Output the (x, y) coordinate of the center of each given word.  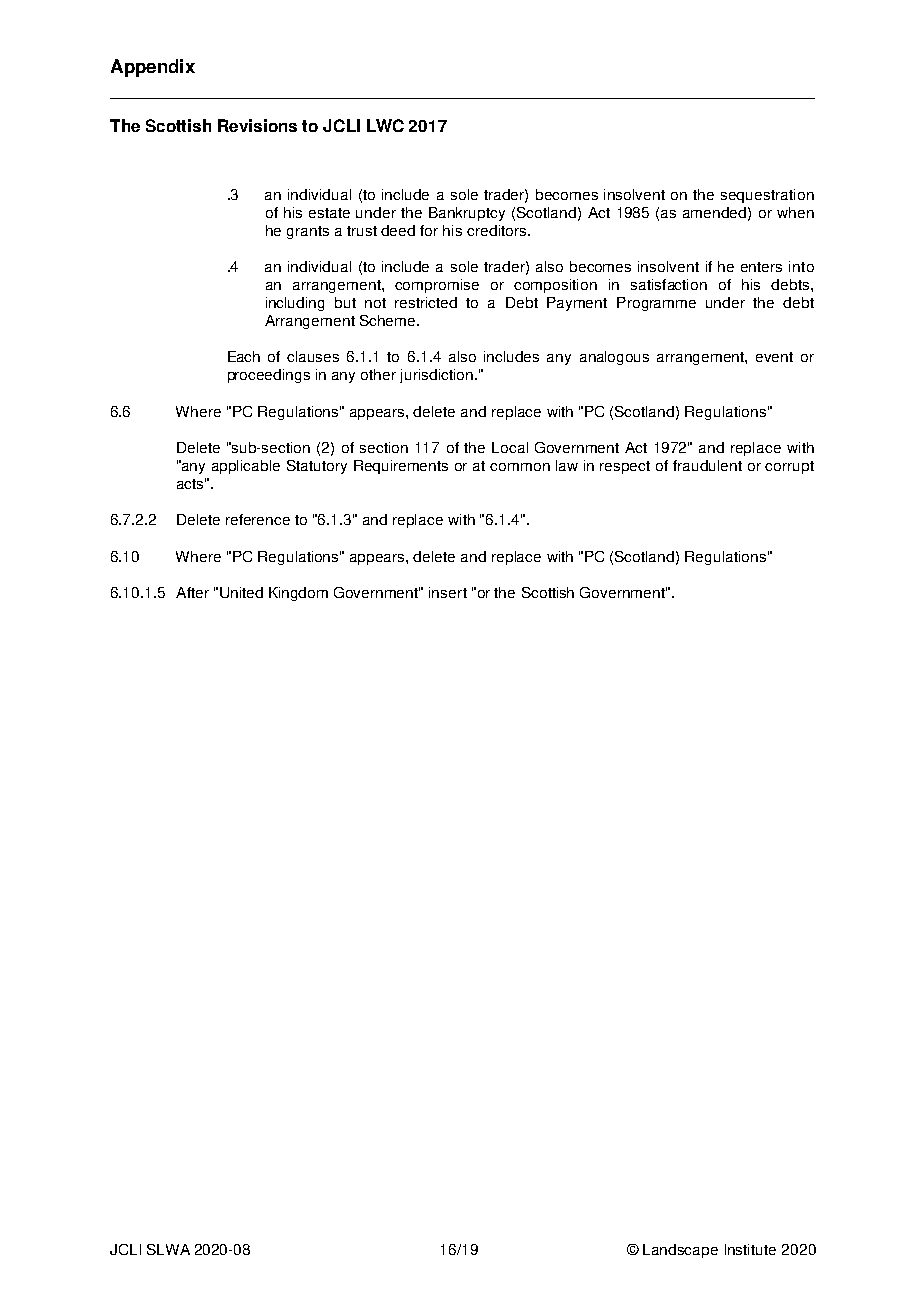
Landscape (680, 1251)
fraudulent (707, 465)
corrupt (789, 467)
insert (448, 592)
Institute (750, 1249)
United (241, 592)
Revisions (257, 125)
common (520, 467)
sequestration (767, 196)
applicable (246, 467)
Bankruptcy (467, 214)
